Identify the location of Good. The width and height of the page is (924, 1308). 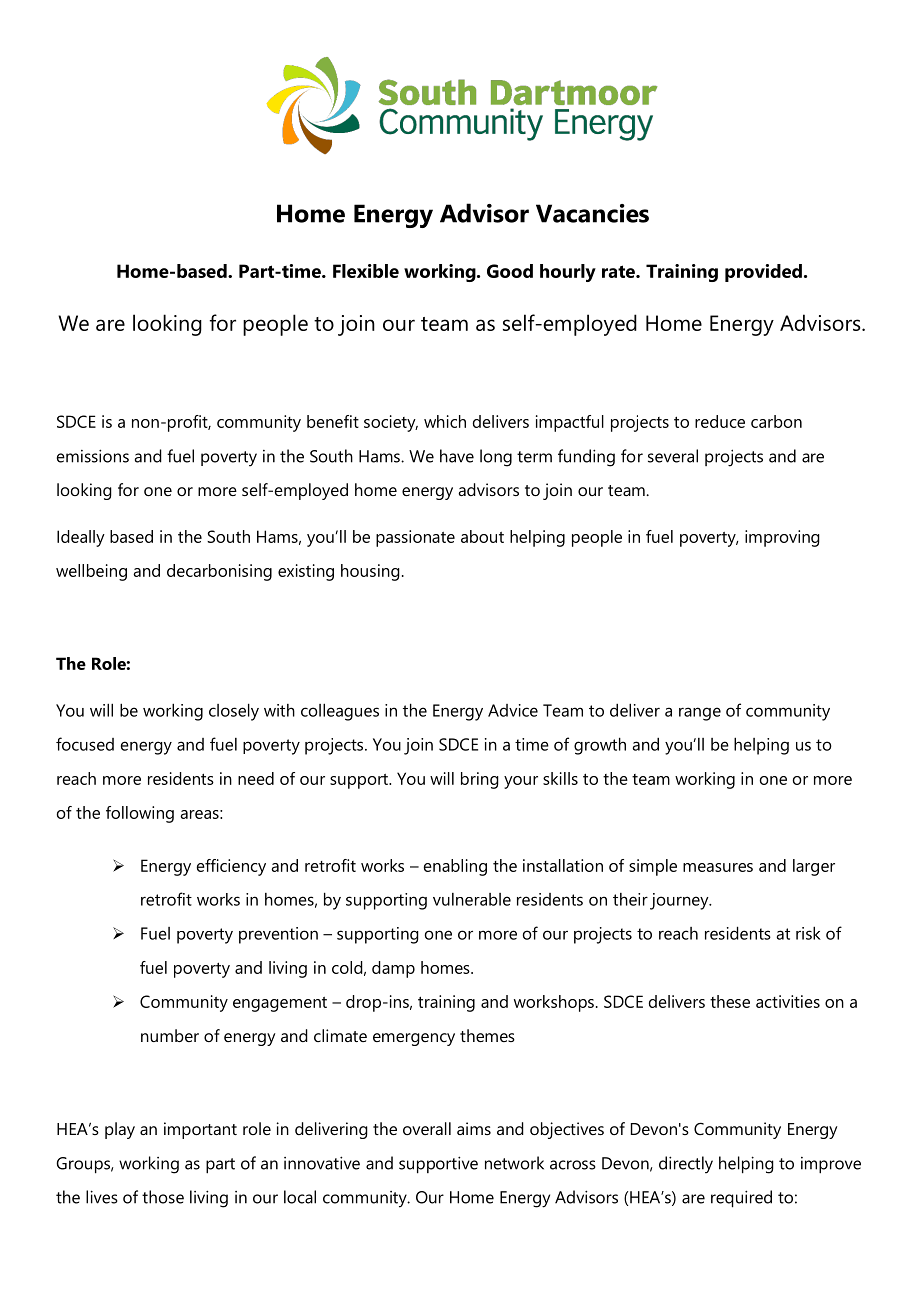
(510, 271).
